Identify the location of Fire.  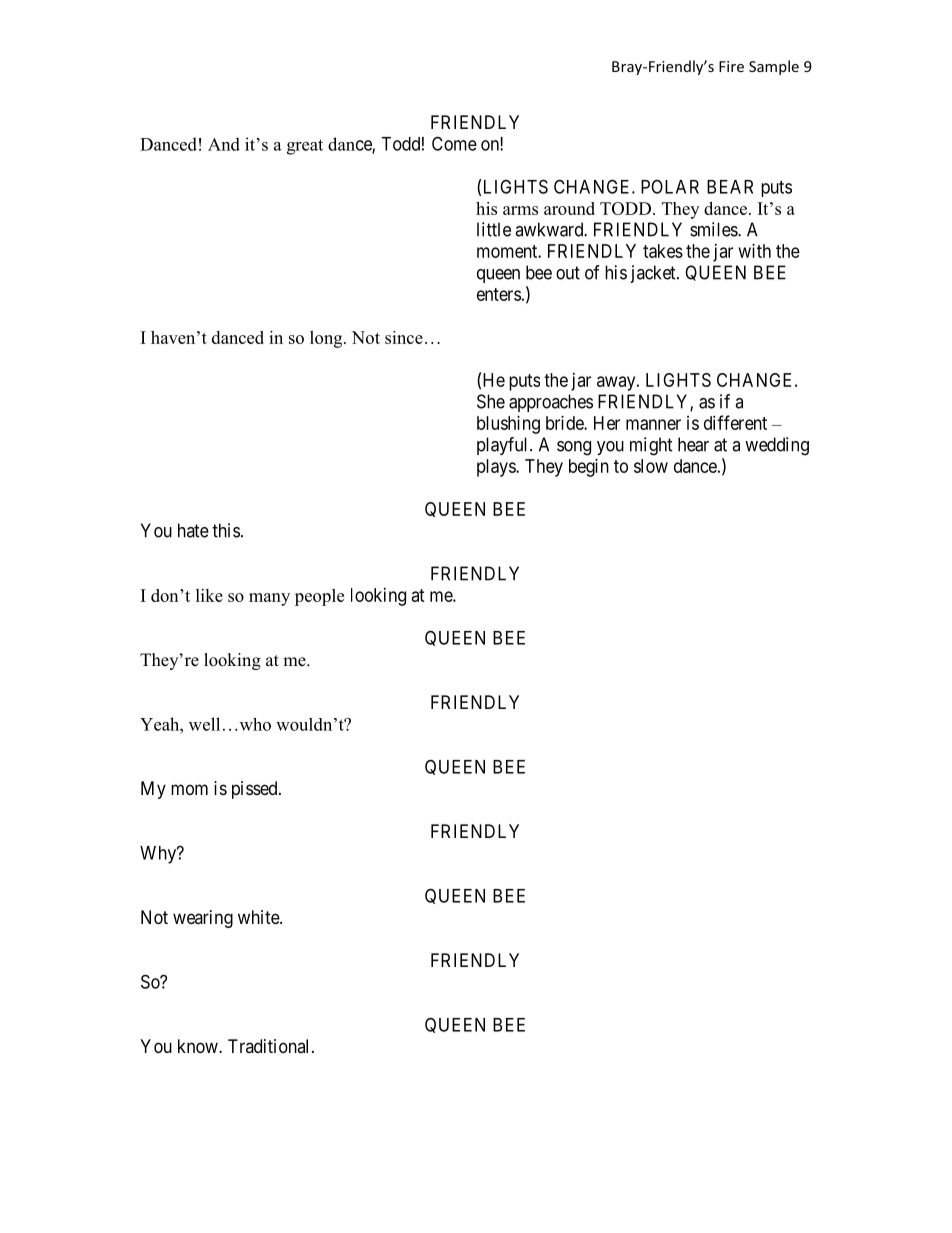
(731, 66).
